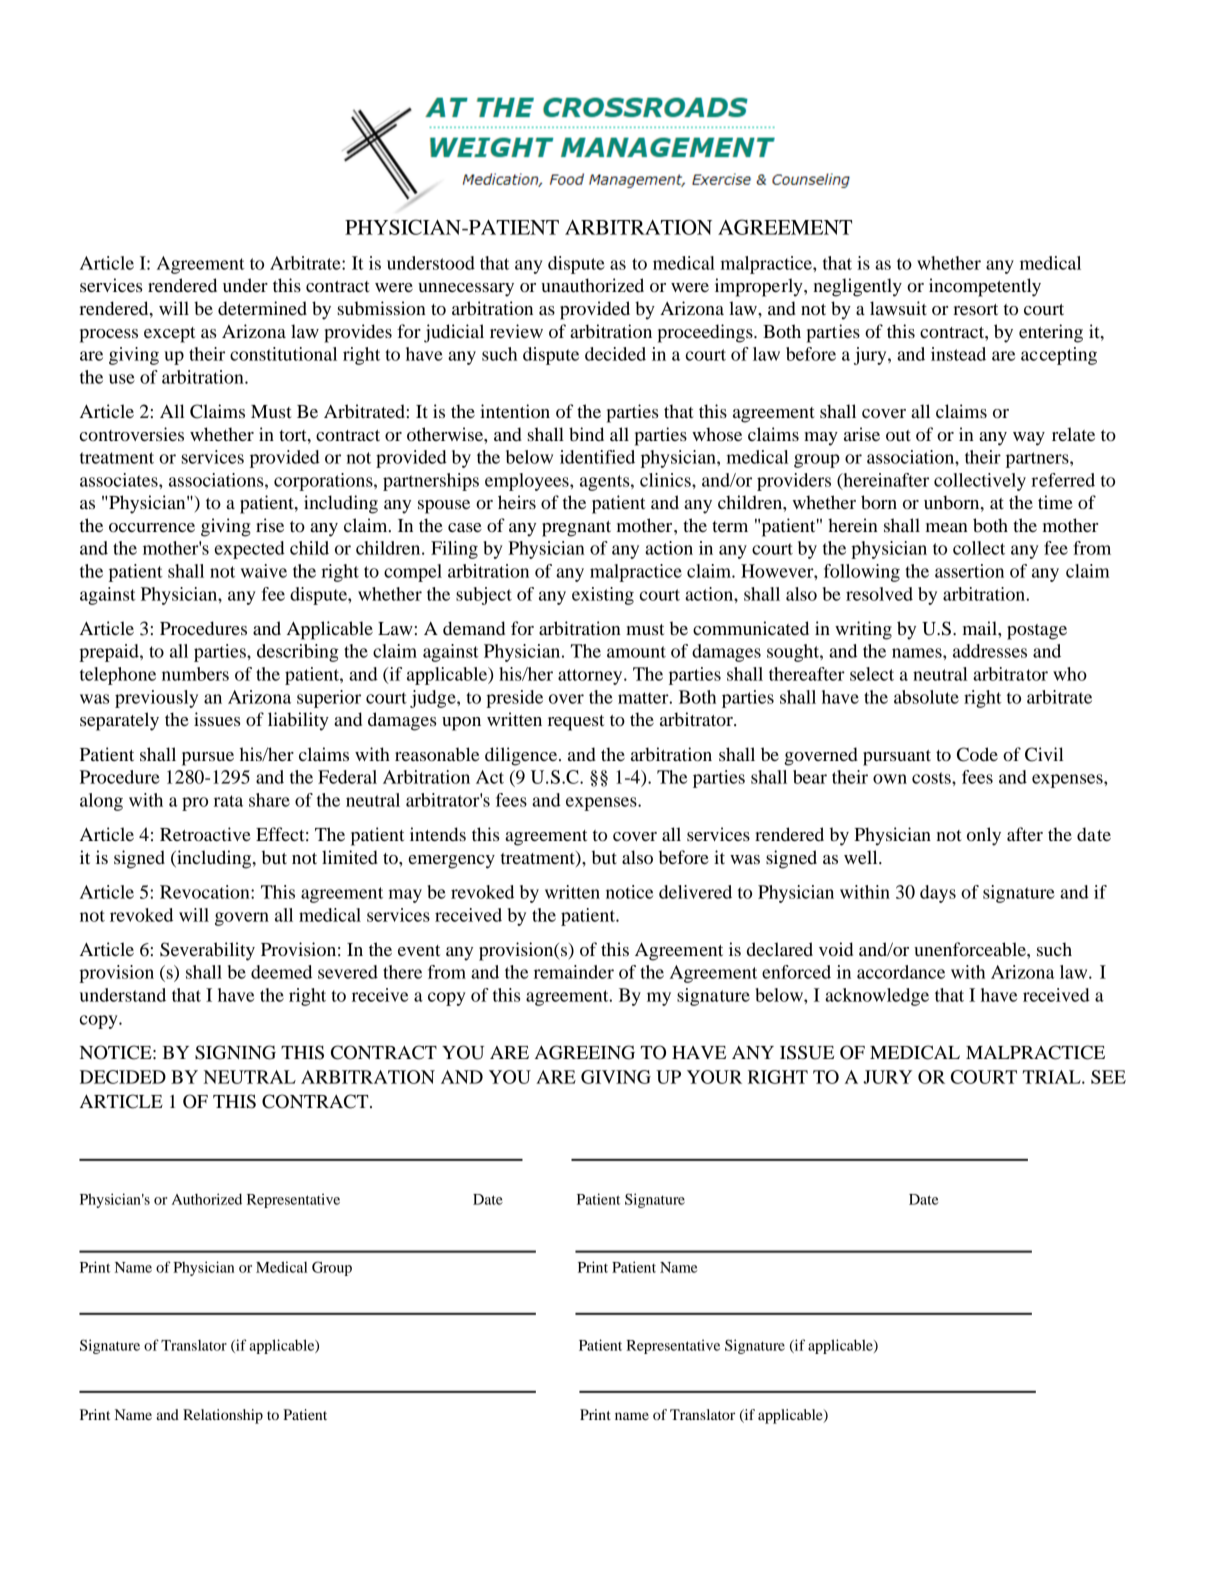  Describe the element at coordinates (223, 1416) in the image. I see `Relationship` at that location.
